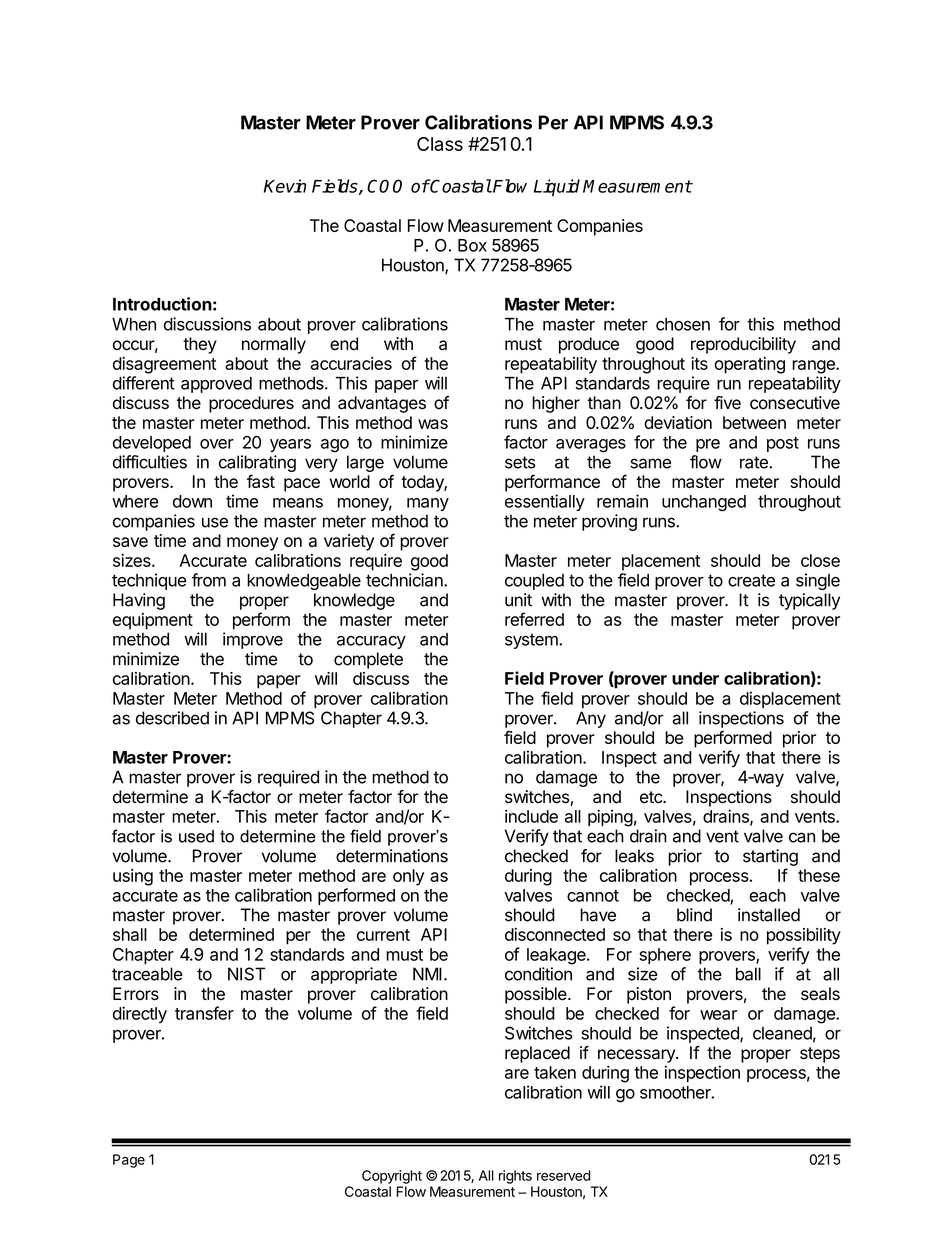 Image resolution: width=952 pixels, height=1233 pixels. Describe the element at coordinates (285, 186) in the screenshot. I see `Kevin` at that location.
